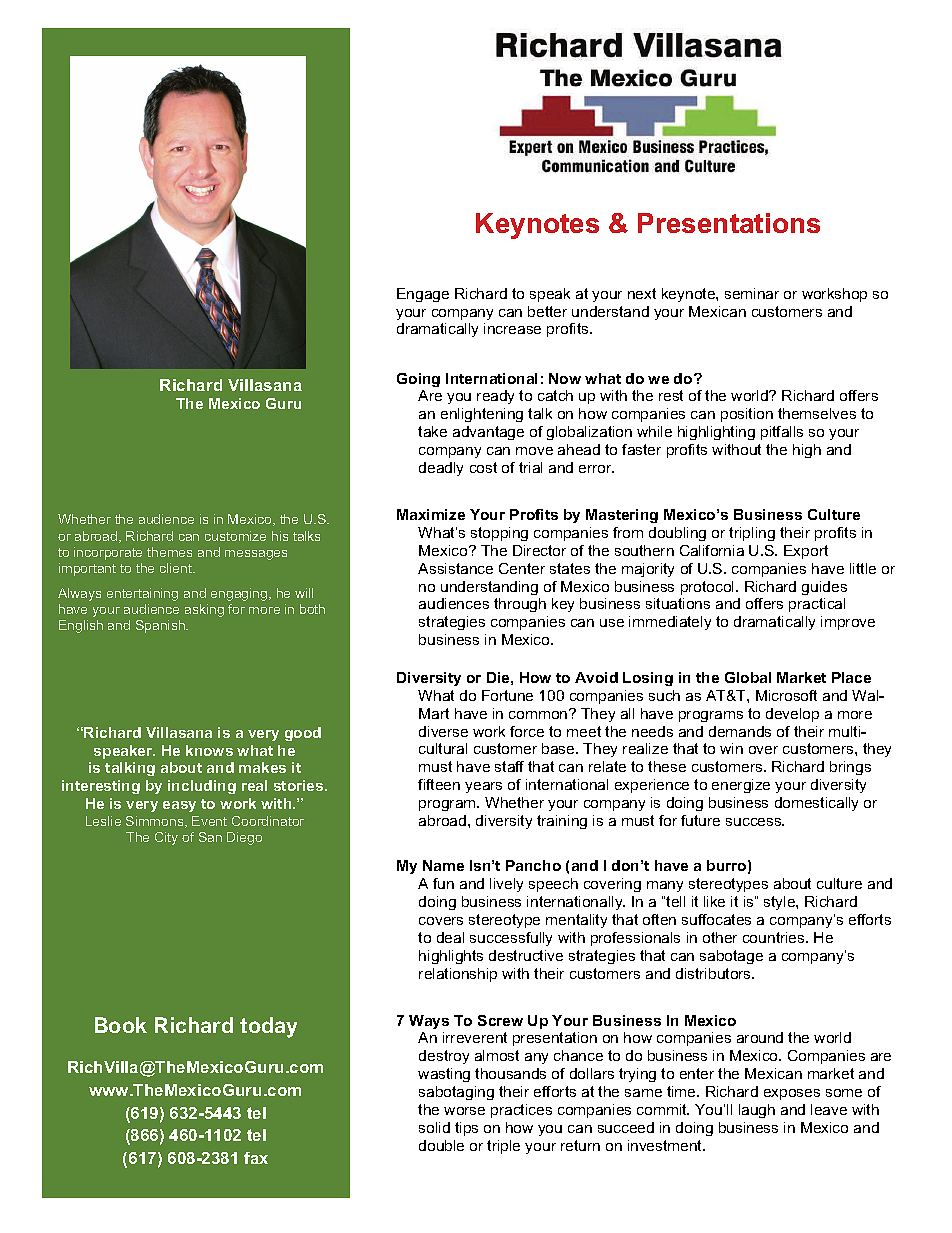  Describe the element at coordinates (256, 1158) in the document. I see `fax` at that location.
